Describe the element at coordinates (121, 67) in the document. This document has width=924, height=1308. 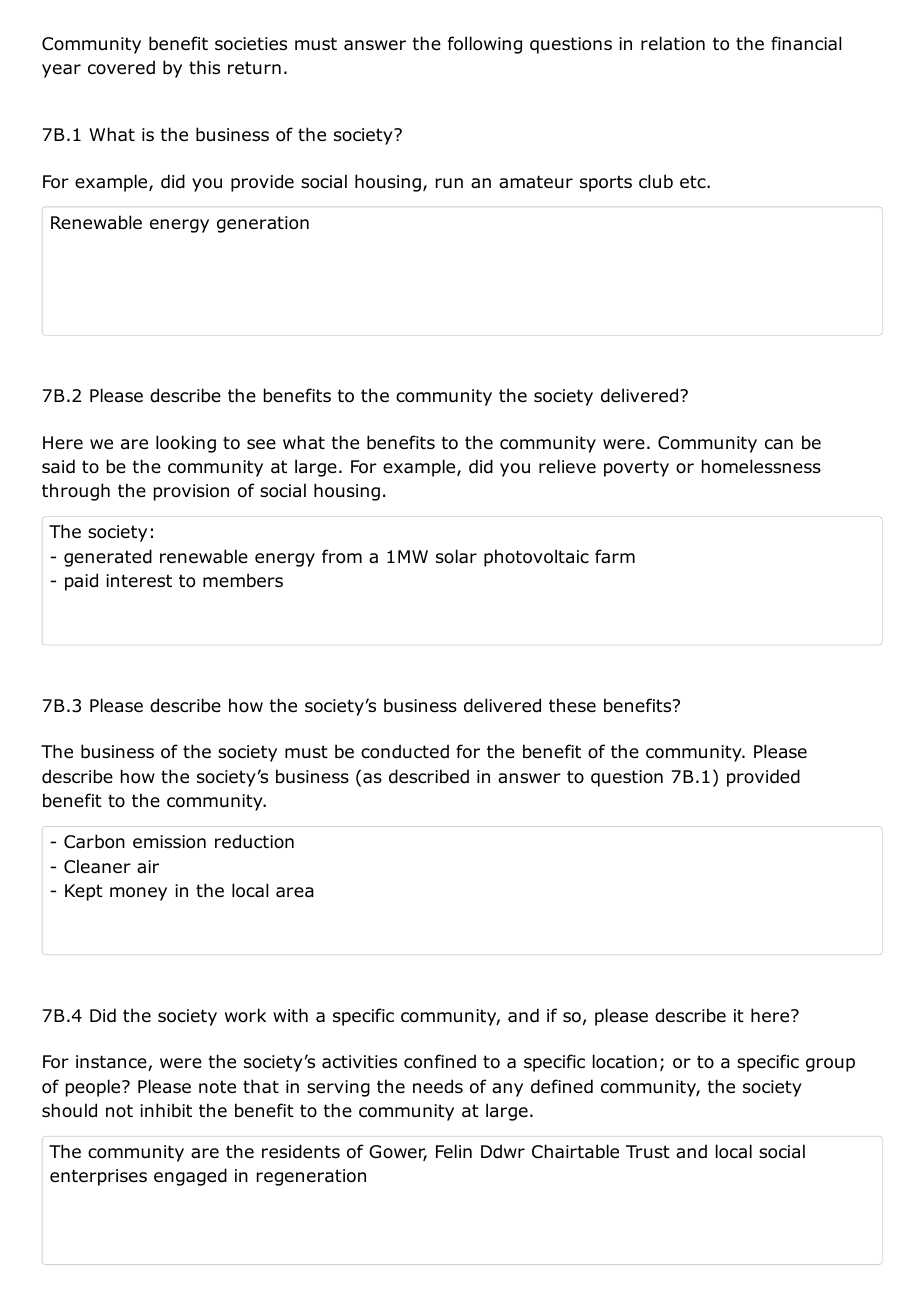
I see `covered` at that location.
